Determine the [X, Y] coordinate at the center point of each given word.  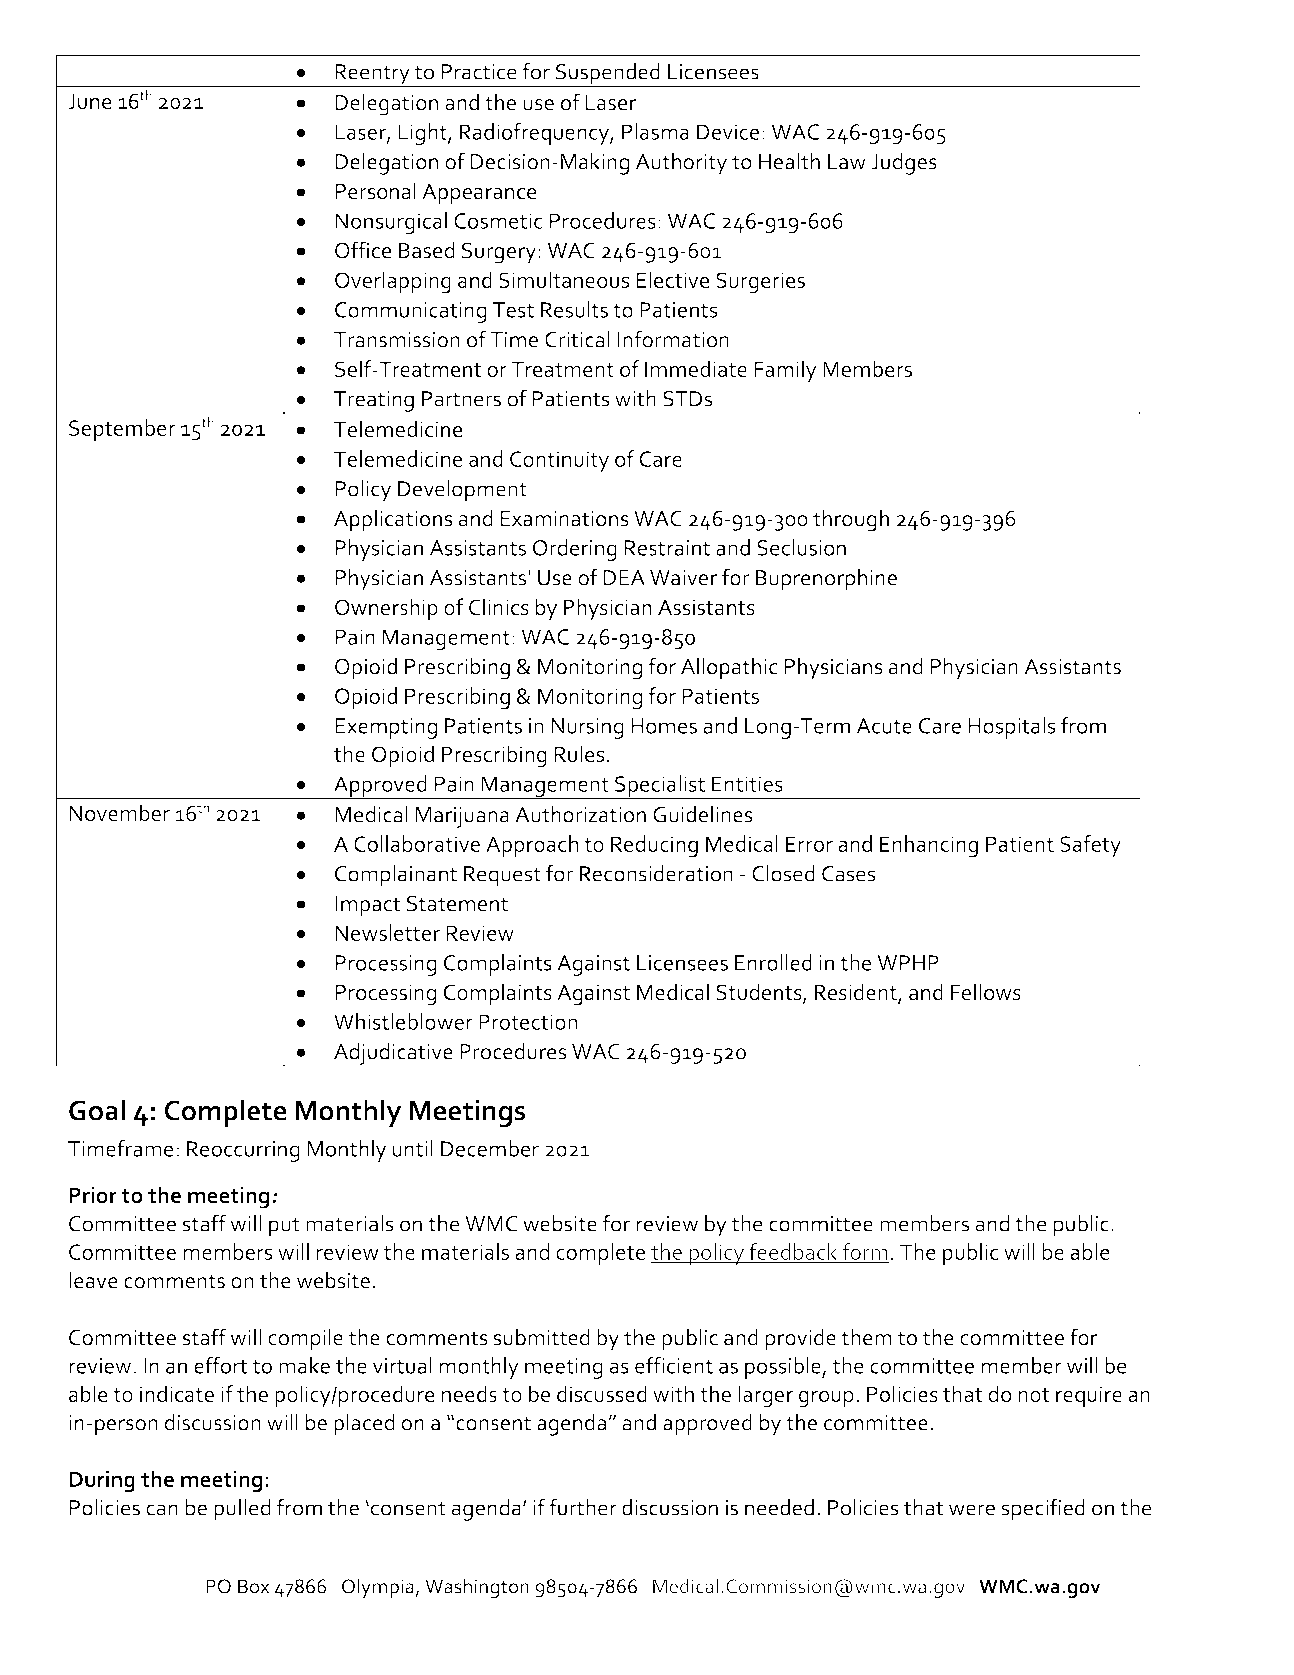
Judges [904, 163]
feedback [793, 1253]
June [90, 101]
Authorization [580, 814]
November [119, 813]
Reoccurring [243, 1151]
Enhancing [929, 846]
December [490, 1148]
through [851, 520]
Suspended [608, 75]
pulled [242, 1510]
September [122, 430]
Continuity [559, 461]
